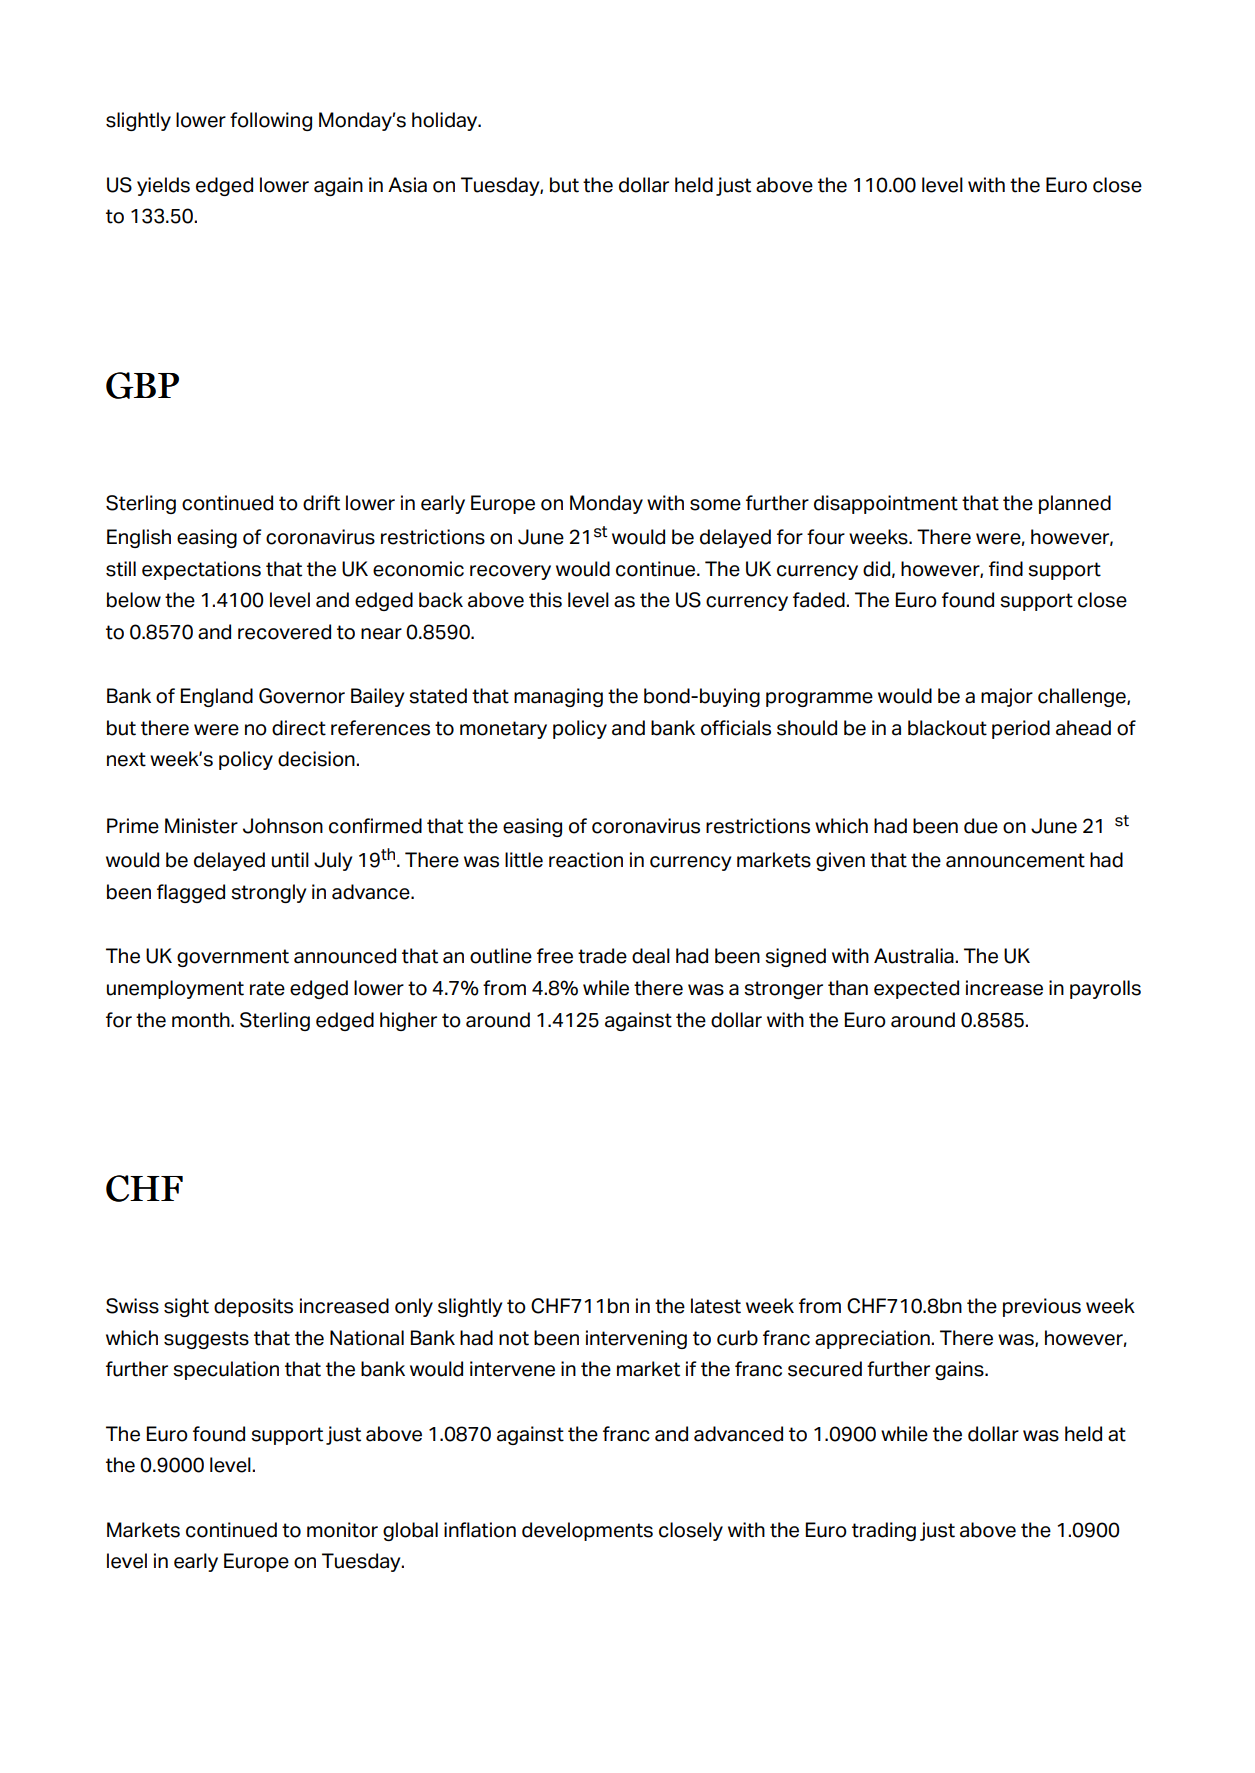 This screenshot has height=1773, width=1255. What do you see at coordinates (271, 121) in the screenshot?
I see `following` at bounding box center [271, 121].
